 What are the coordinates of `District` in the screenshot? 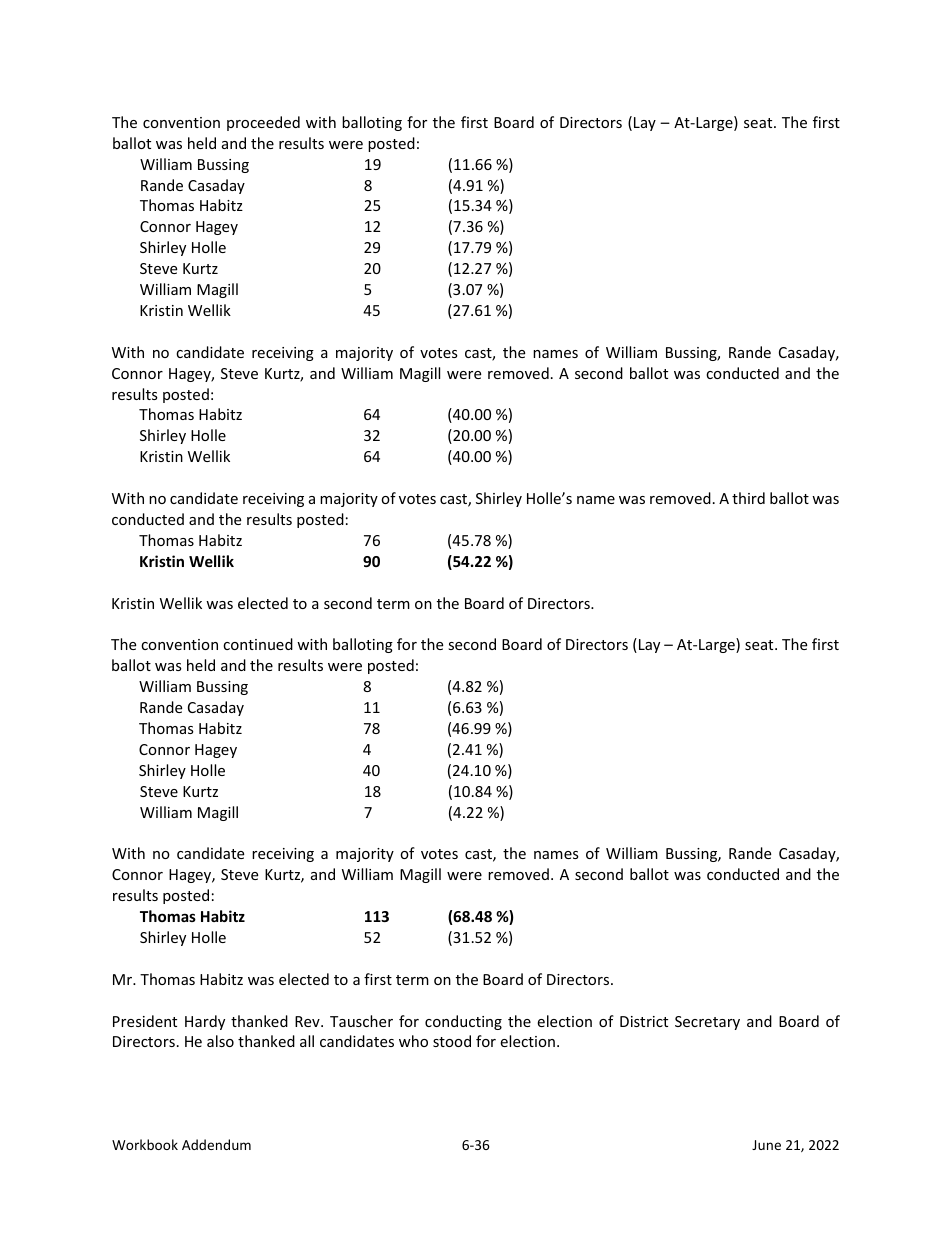 It's located at (644, 1021).
